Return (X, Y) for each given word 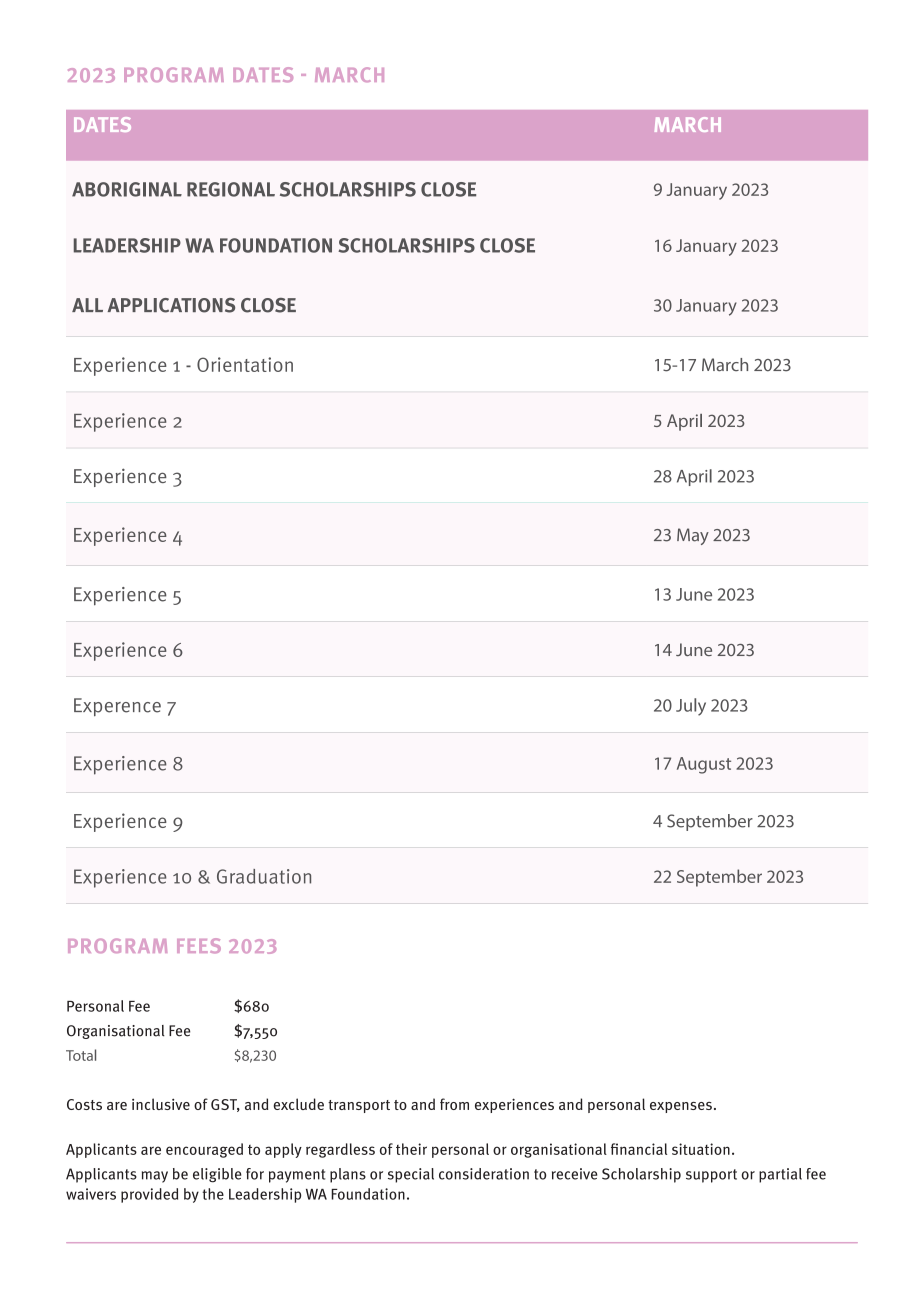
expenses (681, 1107)
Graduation (264, 876)
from (454, 1104)
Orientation (245, 364)
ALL (87, 305)
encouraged (204, 1150)
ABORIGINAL (127, 189)
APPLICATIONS (171, 305)
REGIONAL (231, 189)
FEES (199, 946)
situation (701, 1149)
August (704, 765)
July (691, 707)
